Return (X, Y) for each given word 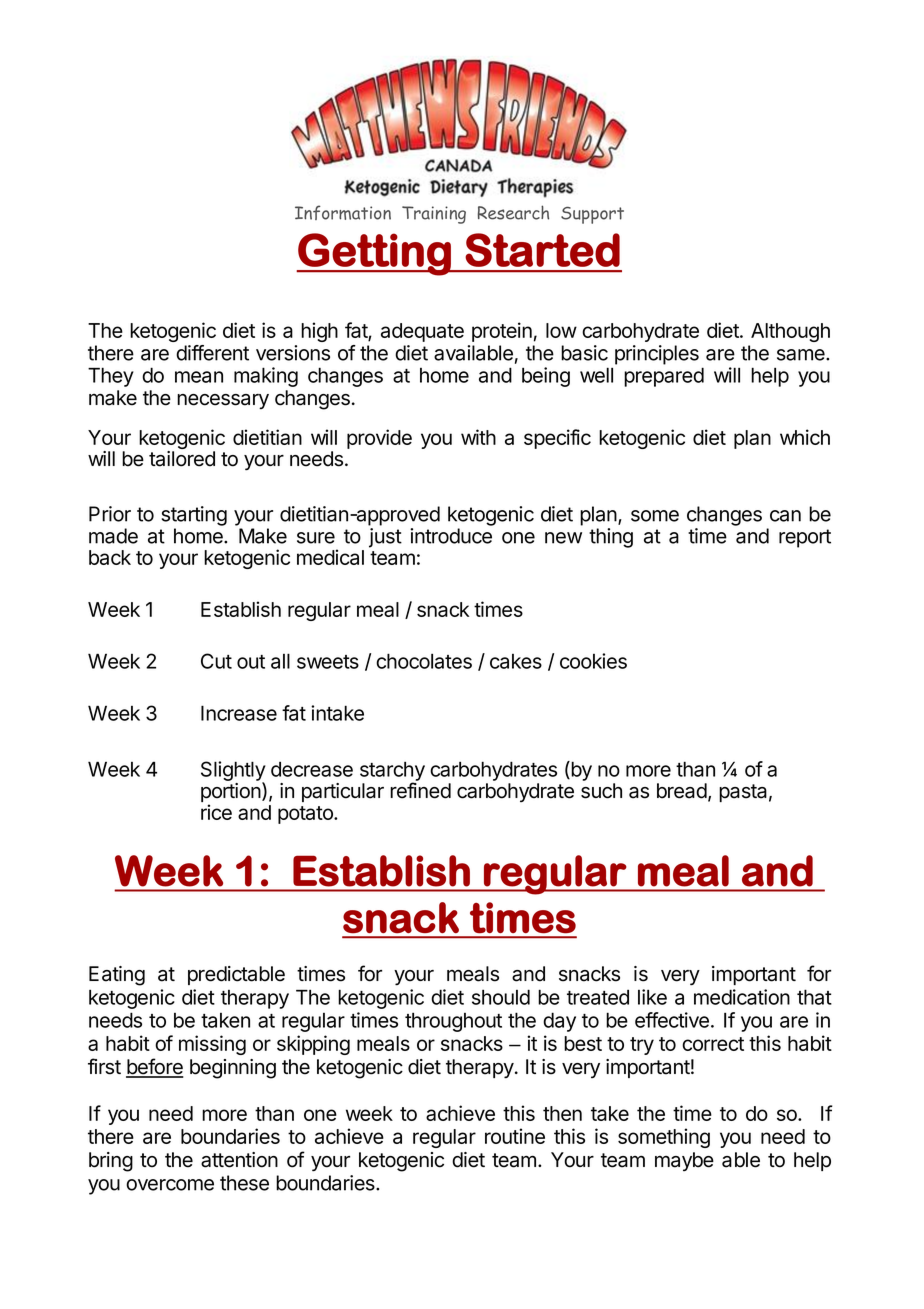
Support (592, 215)
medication (742, 997)
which (805, 437)
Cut (216, 661)
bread (682, 791)
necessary (223, 401)
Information (343, 212)
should (501, 997)
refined (420, 790)
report (805, 538)
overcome (170, 1185)
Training (434, 215)
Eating (117, 976)
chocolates (424, 661)
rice (216, 812)
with (478, 437)
